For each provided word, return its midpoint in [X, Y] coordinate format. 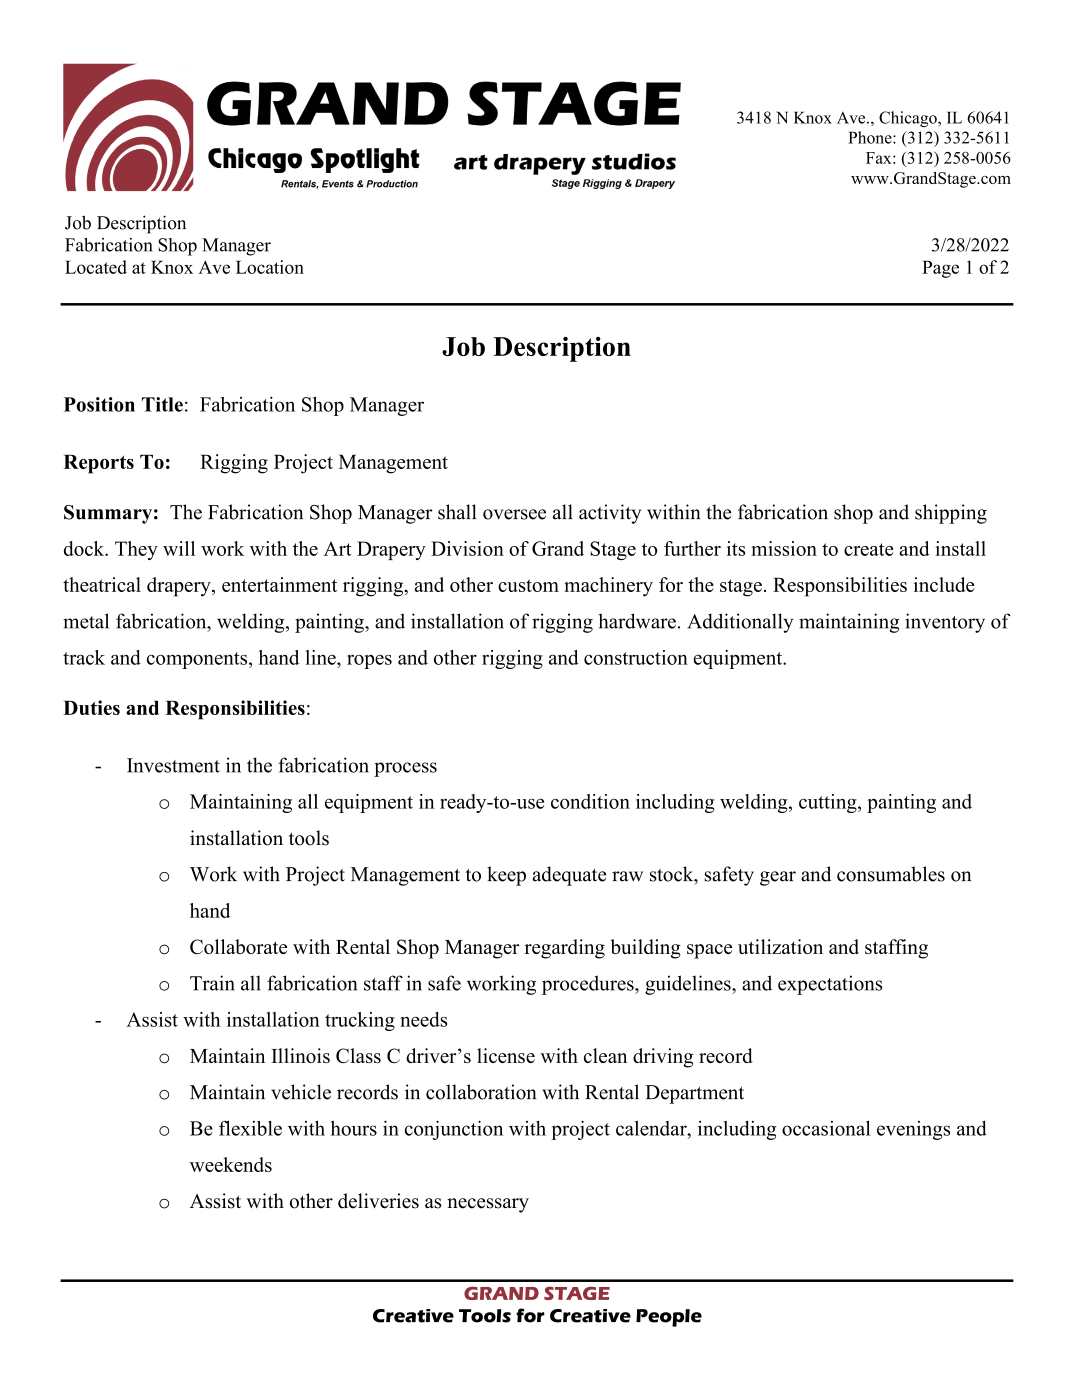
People [669, 1318]
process [405, 769]
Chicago [909, 119]
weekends [231, 1164]
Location [270, 267]
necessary [488, 1205]
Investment [173, 765]
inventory [945, 623]
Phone [871, 137]
